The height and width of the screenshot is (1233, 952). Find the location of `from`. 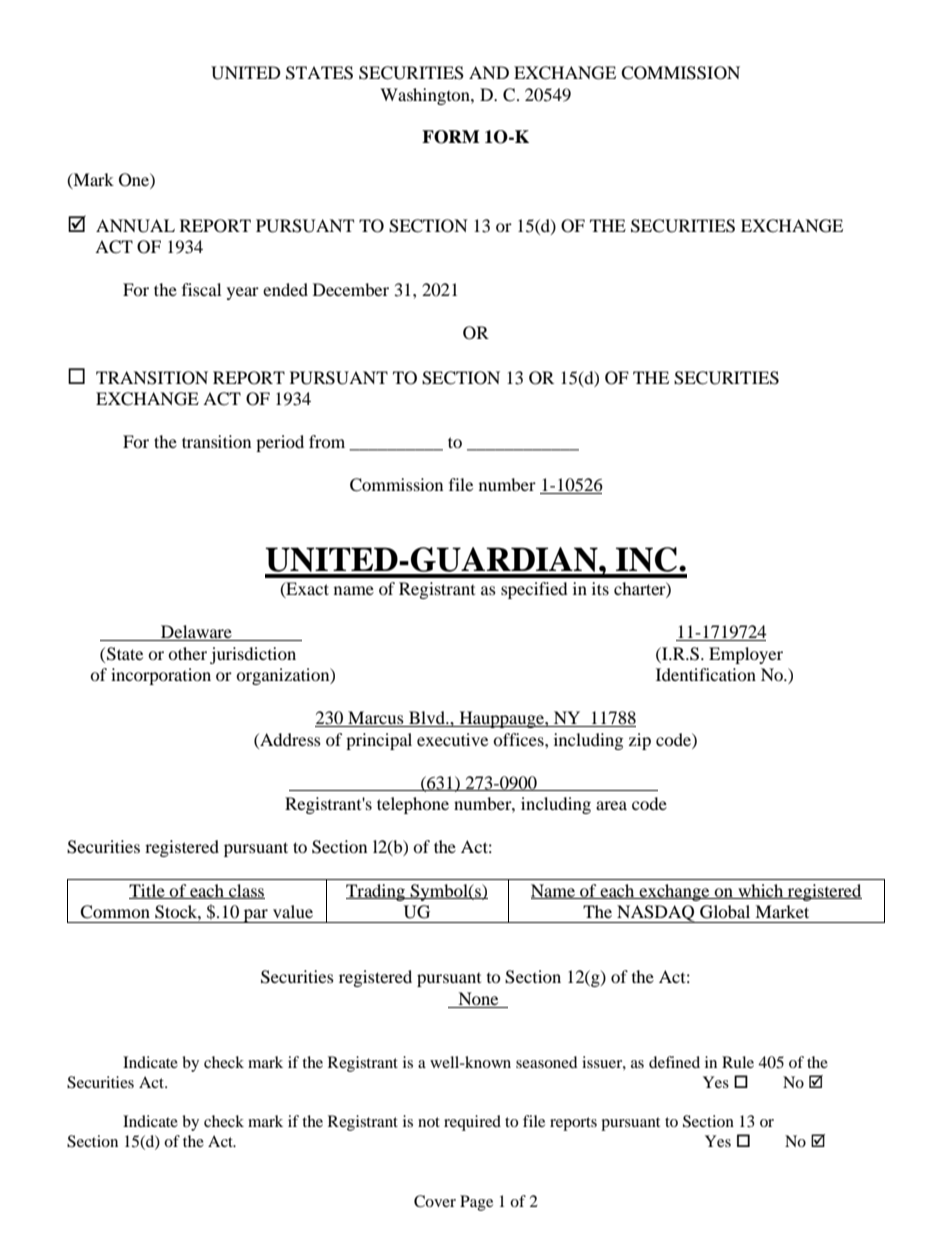

from is located at coordinates (327, 441).
